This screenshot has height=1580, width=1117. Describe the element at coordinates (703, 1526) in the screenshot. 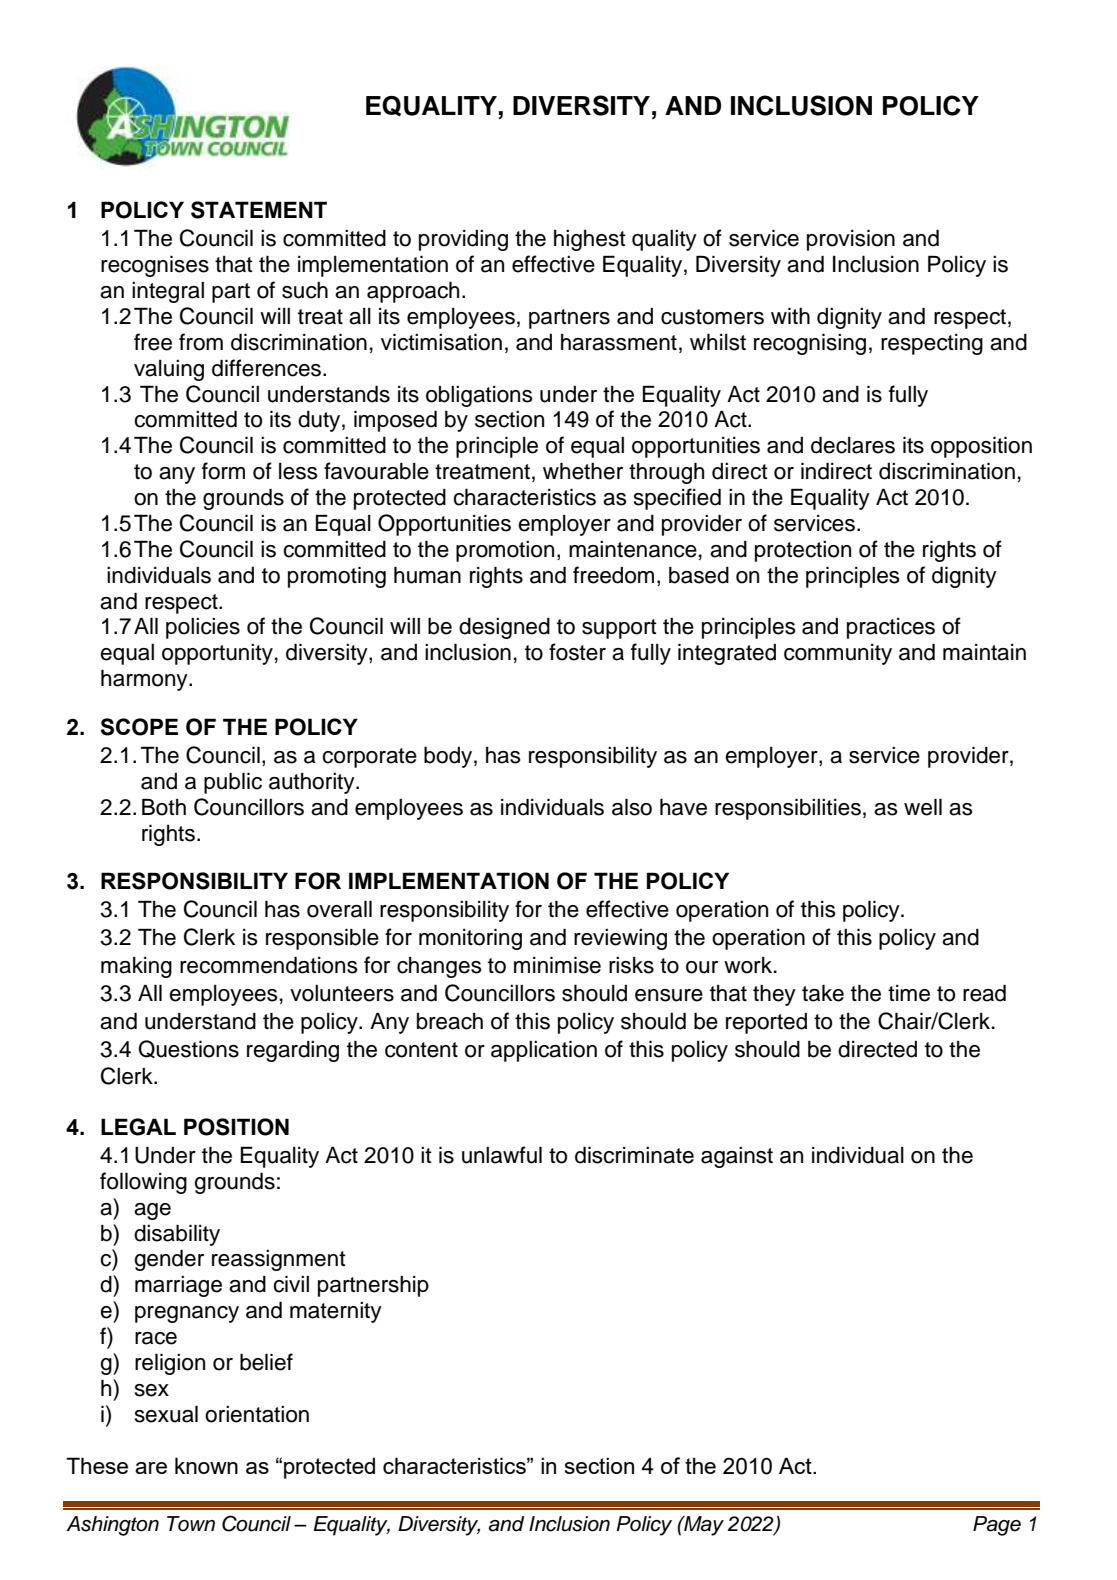

I see `May` at that location.
